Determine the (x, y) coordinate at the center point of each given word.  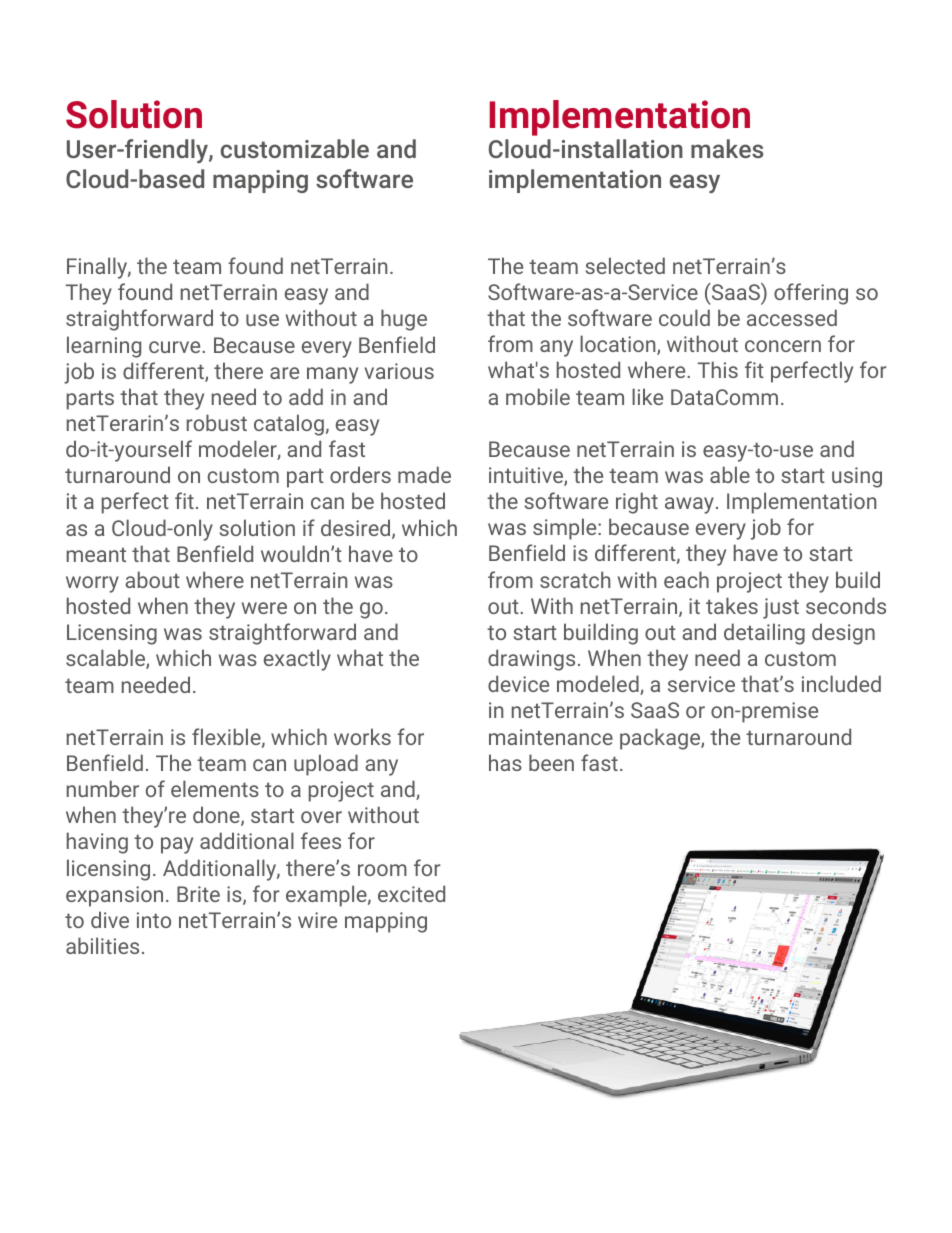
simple (566, 529)
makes (727, 148)
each (686, 579)
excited (411, 893)
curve (176, 347)
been (551, 762)
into (154, 920)
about (152, 579)
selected (625, 265)
